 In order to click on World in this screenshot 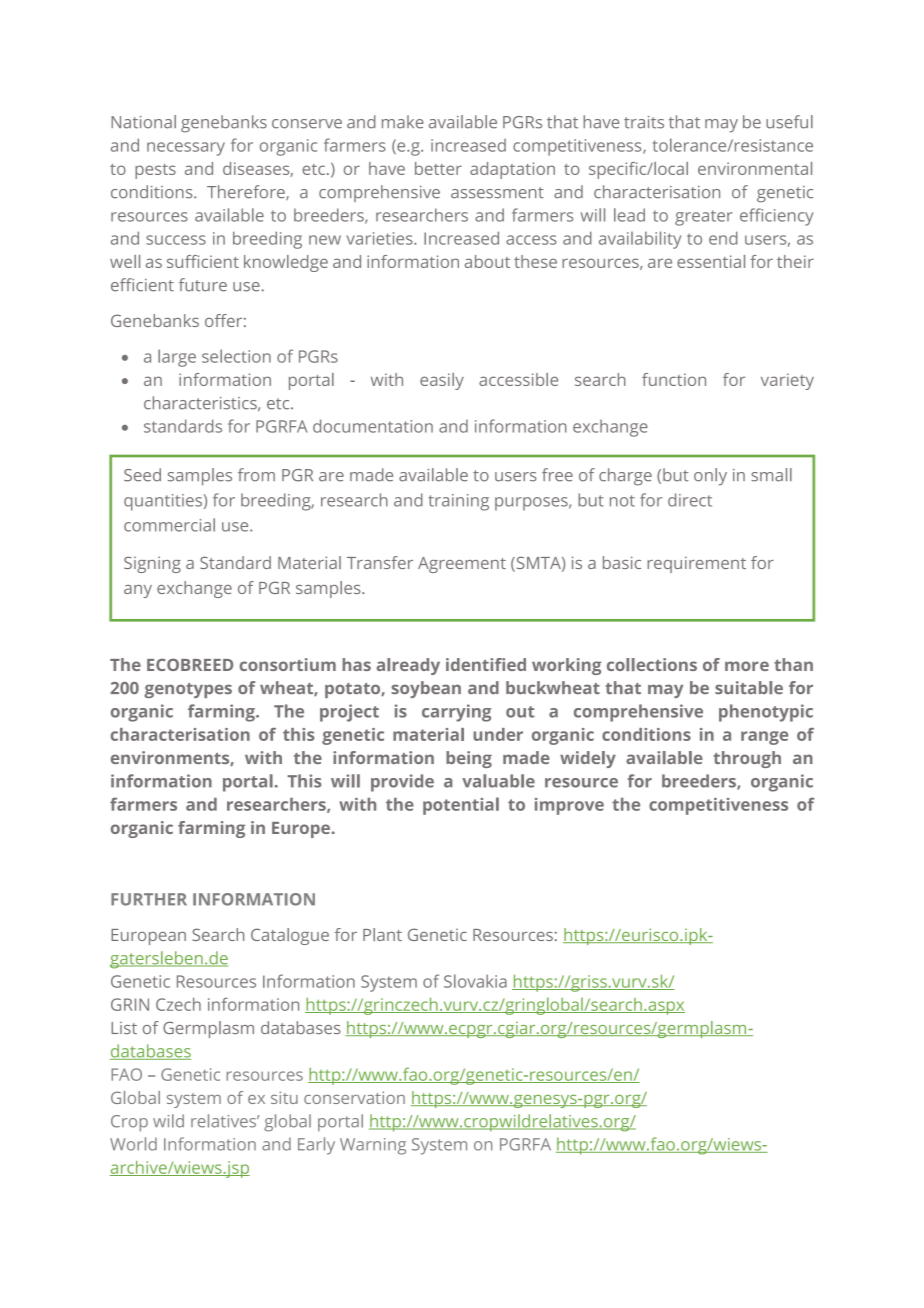, I will do `click(133, 1144)`.
